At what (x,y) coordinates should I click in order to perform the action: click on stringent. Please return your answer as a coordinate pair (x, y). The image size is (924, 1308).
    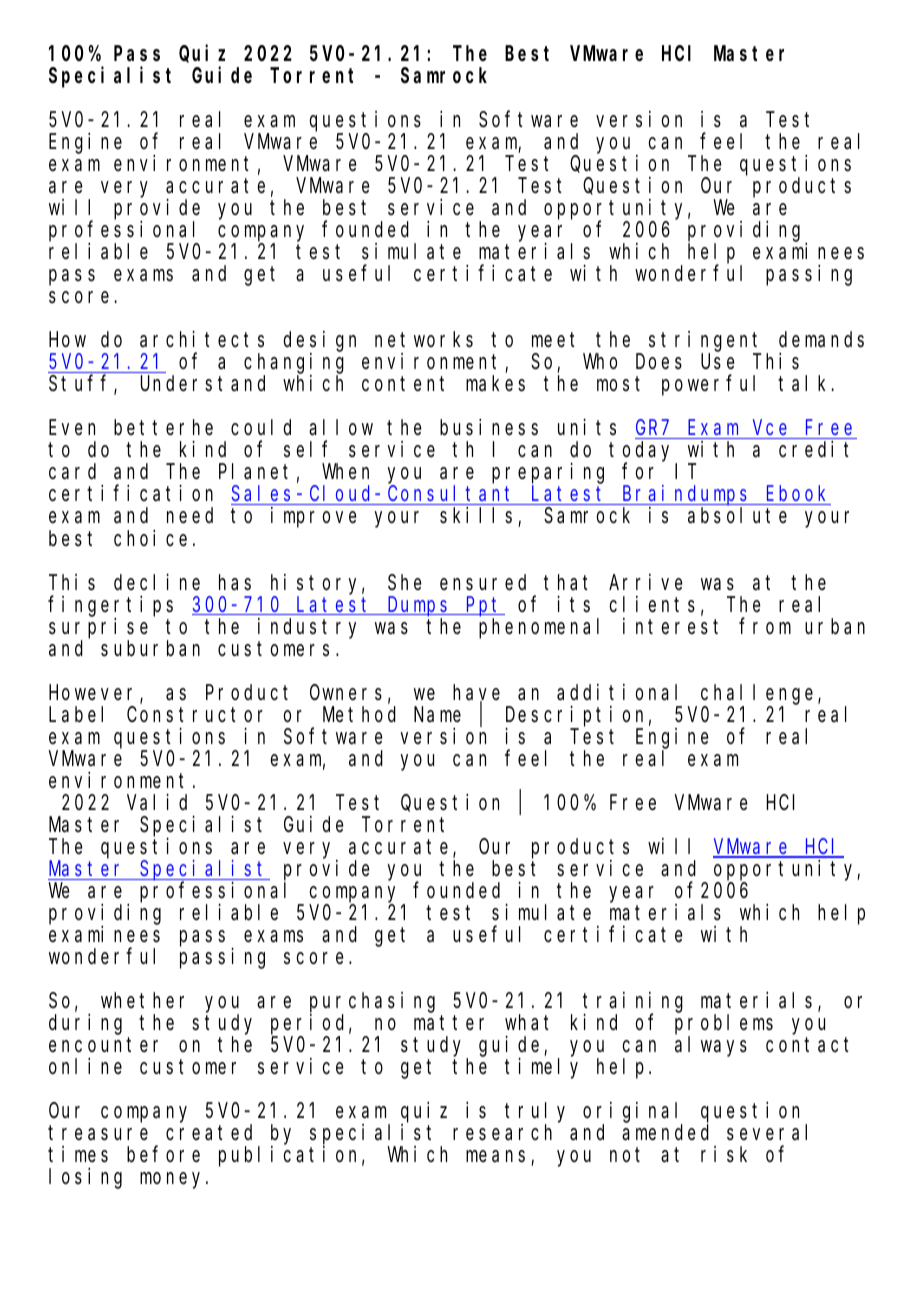
    Looking at the image, I should click on (705, 342).
